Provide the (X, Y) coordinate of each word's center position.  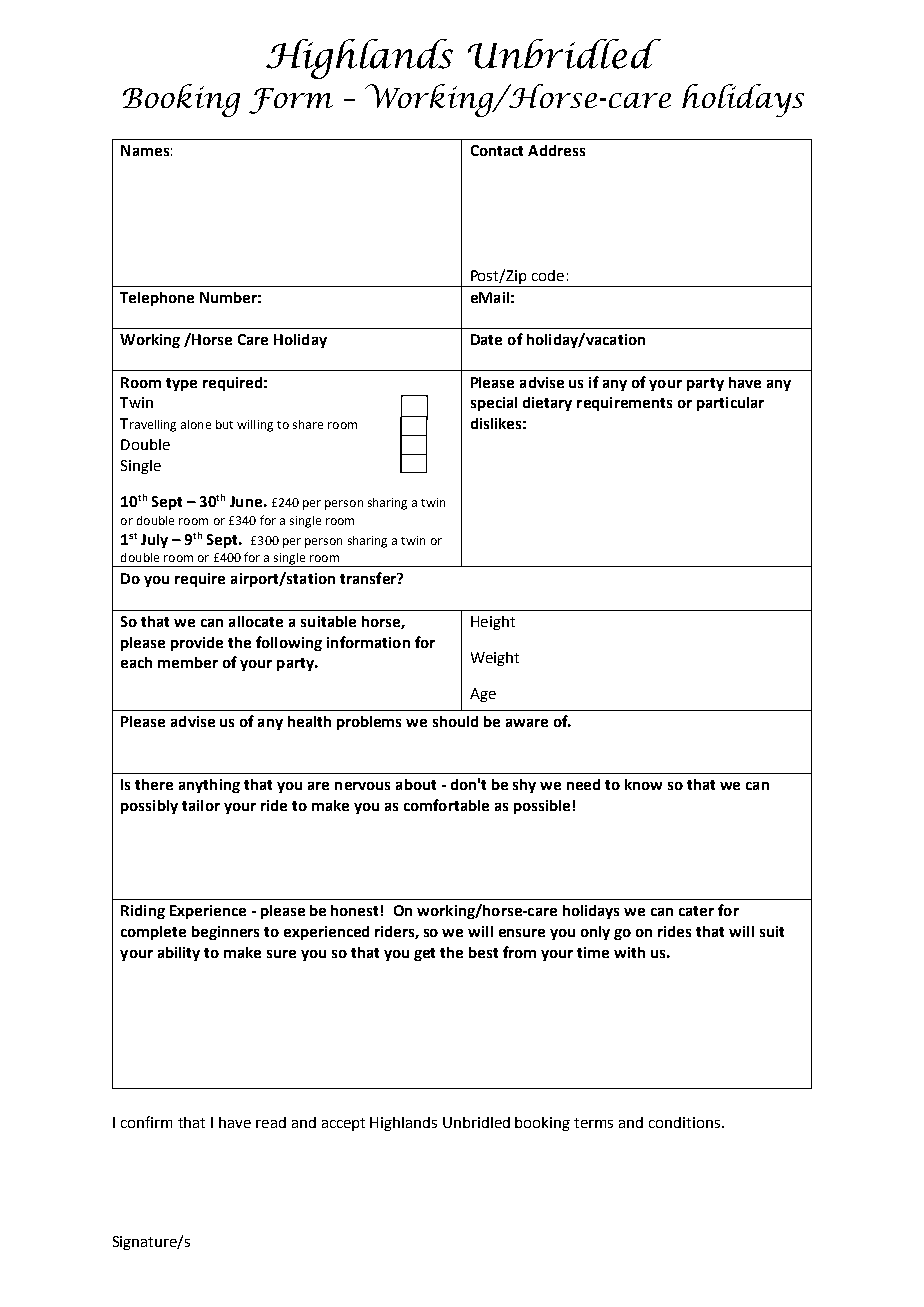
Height (493, 623)
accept (343, 1124)
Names (145, 150)
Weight (495, 659)
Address (556, 150)
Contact (497, 150)
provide (197, 644)
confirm (146, 1122)
